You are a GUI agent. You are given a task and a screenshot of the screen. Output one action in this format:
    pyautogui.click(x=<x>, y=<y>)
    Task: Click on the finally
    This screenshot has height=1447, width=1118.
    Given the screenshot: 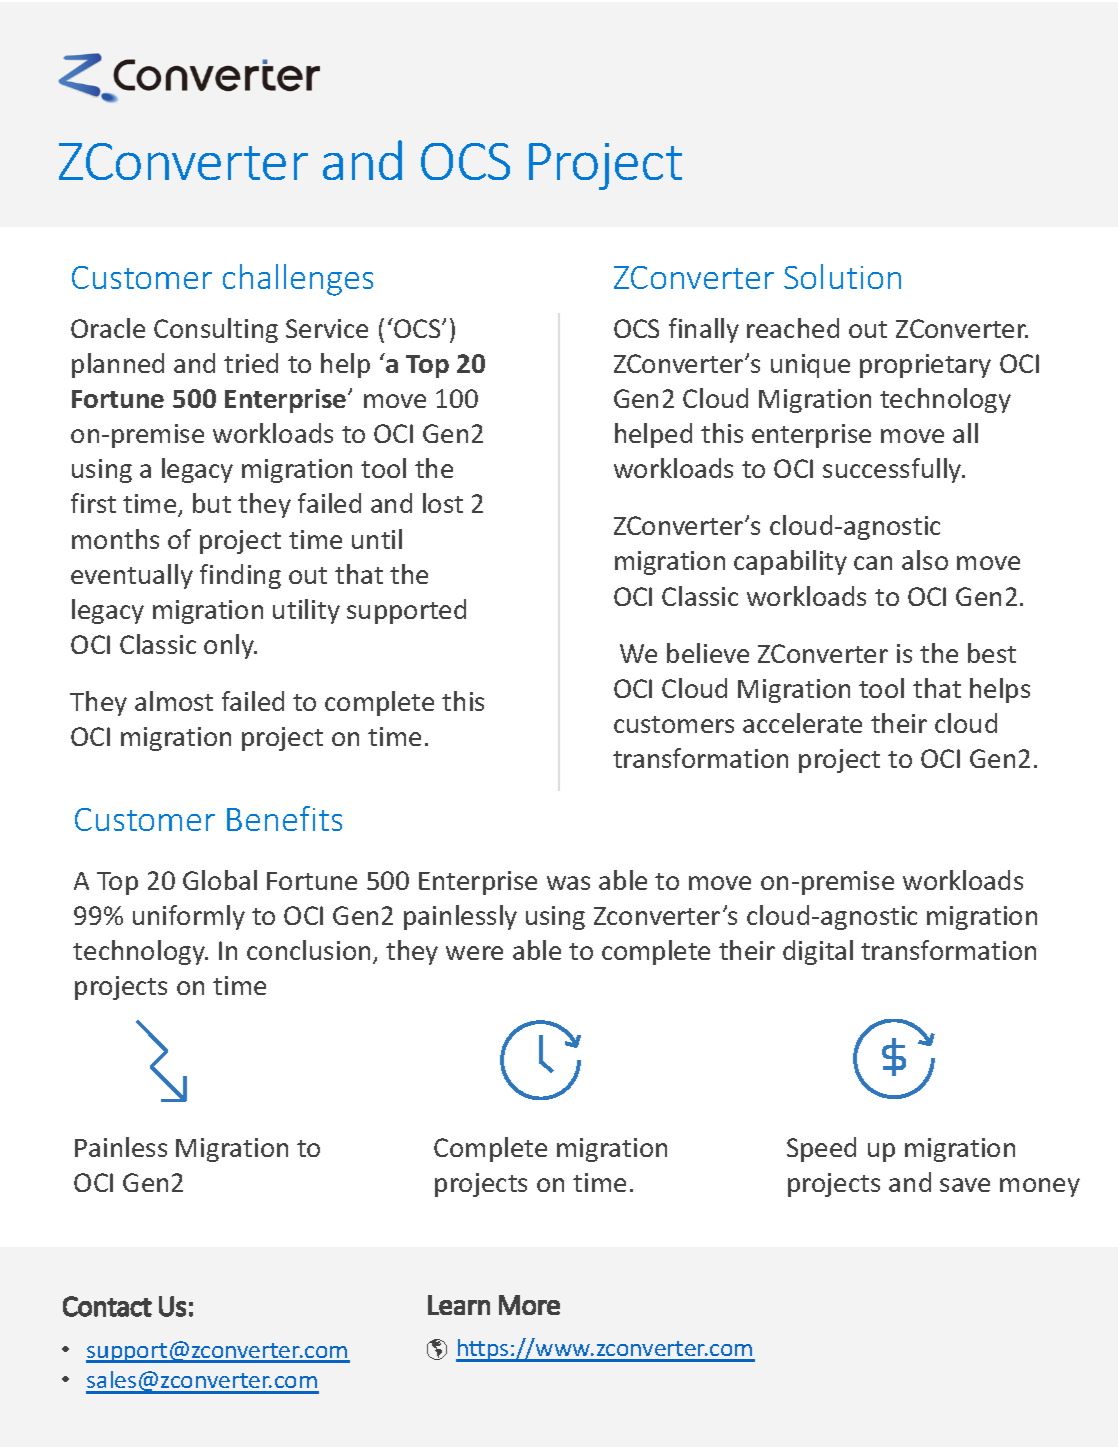 What is the action you would take?
    pyautogui.click(x=704, y=330)
